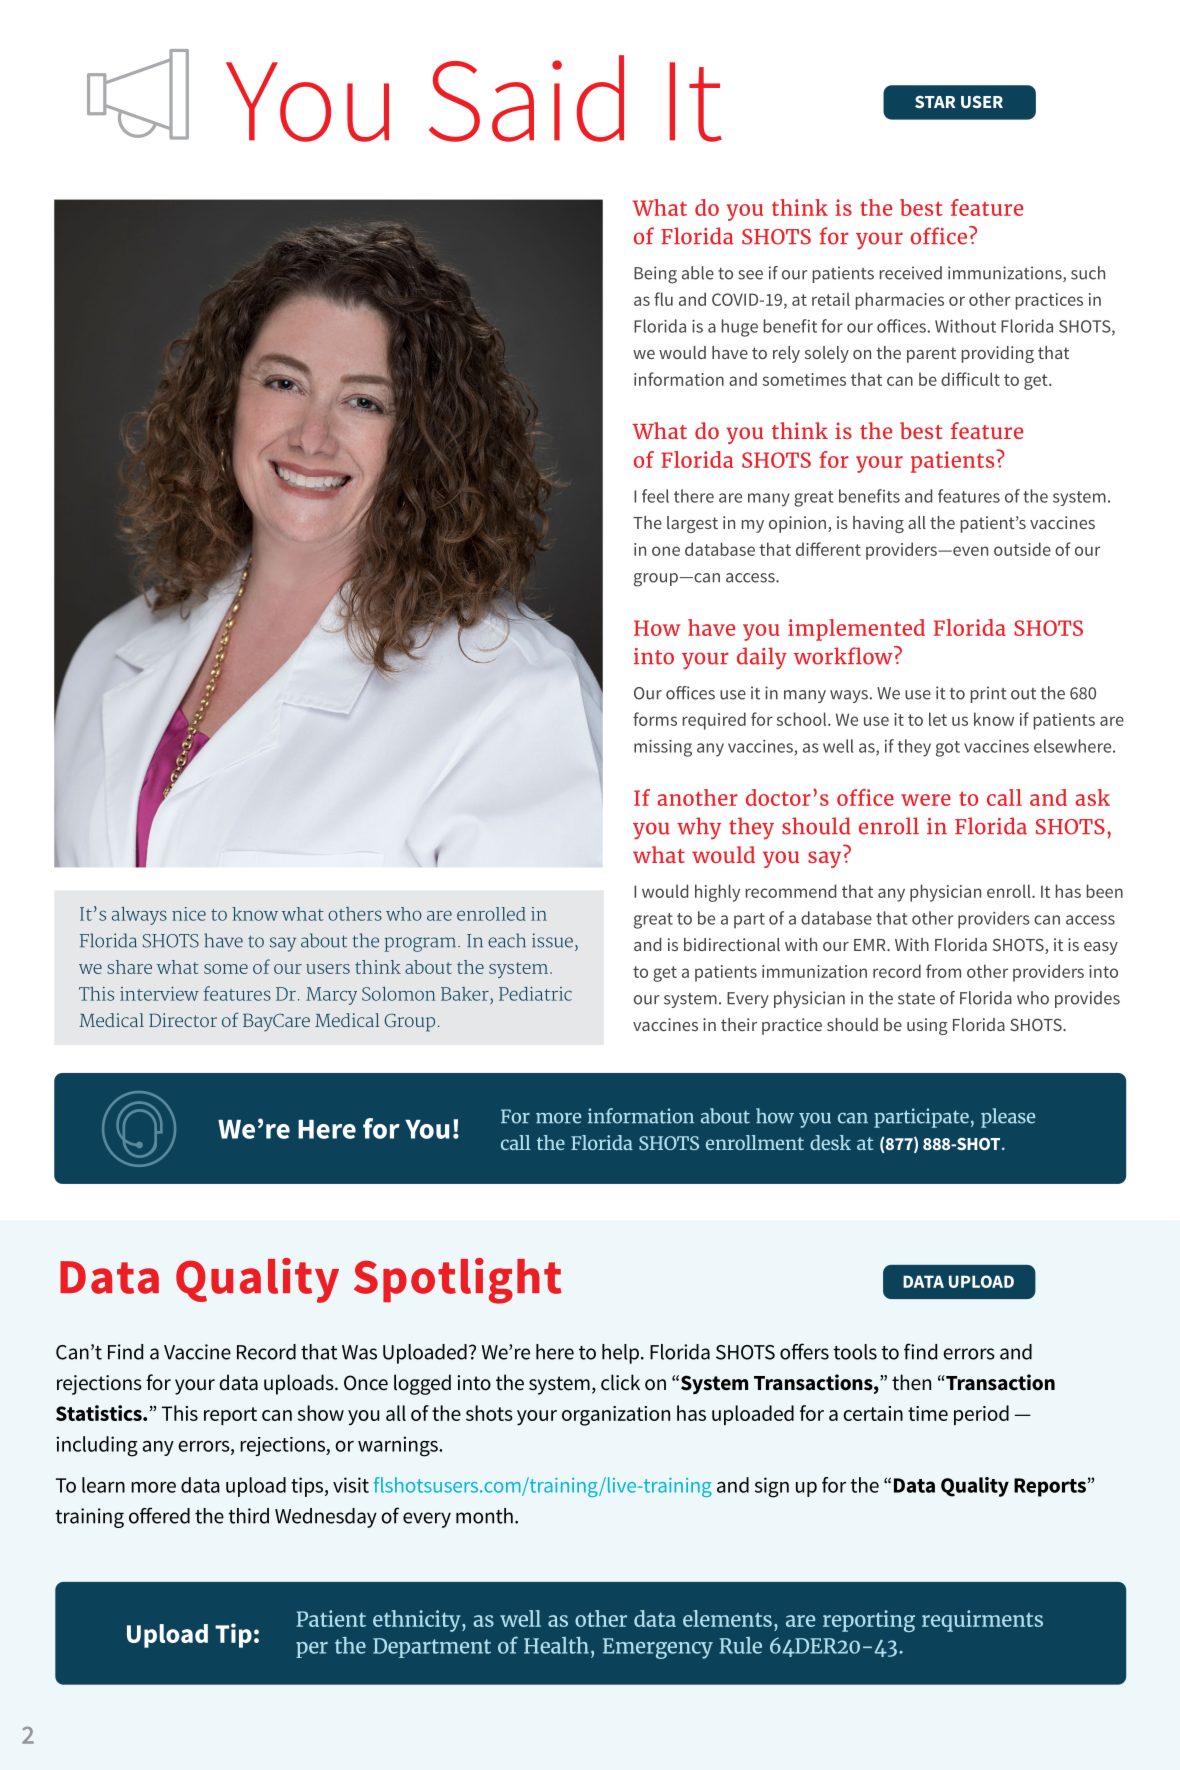 Image resolution: width=1180 pixels, height=1770 pixels. Describe the element at coordinates (698, 273) in the image. I see `able` at that location.
